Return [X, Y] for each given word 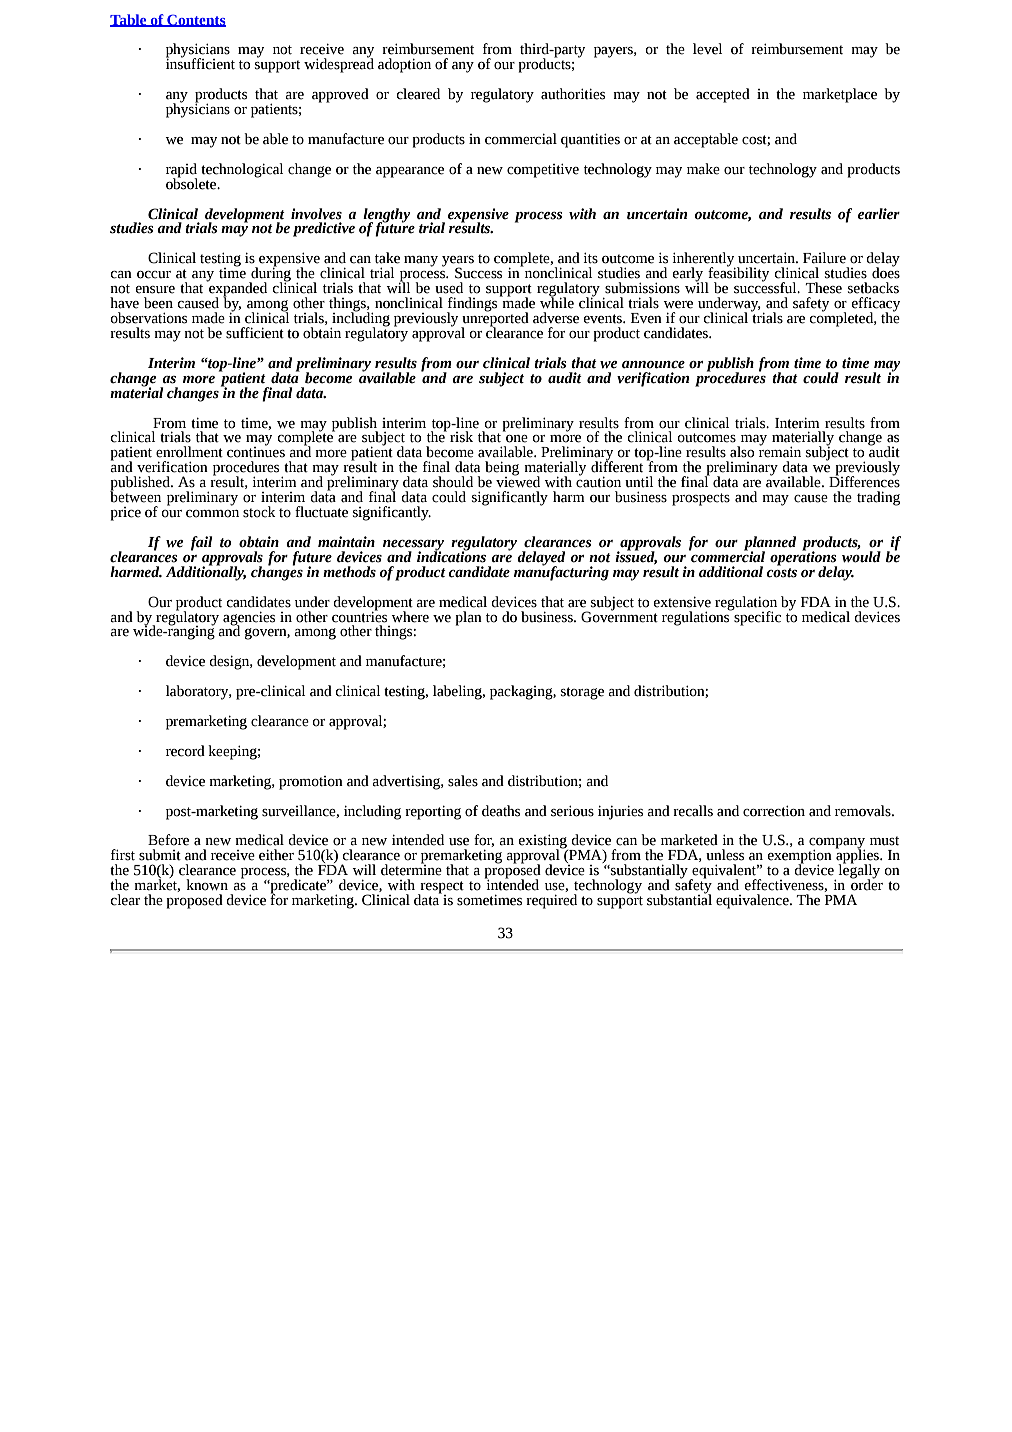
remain [780, 451]
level [707, 49]
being [502, 469]
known [207, 885]
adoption [404, 65]
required [551, 901]
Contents [195, 20]
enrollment [189, 452]
